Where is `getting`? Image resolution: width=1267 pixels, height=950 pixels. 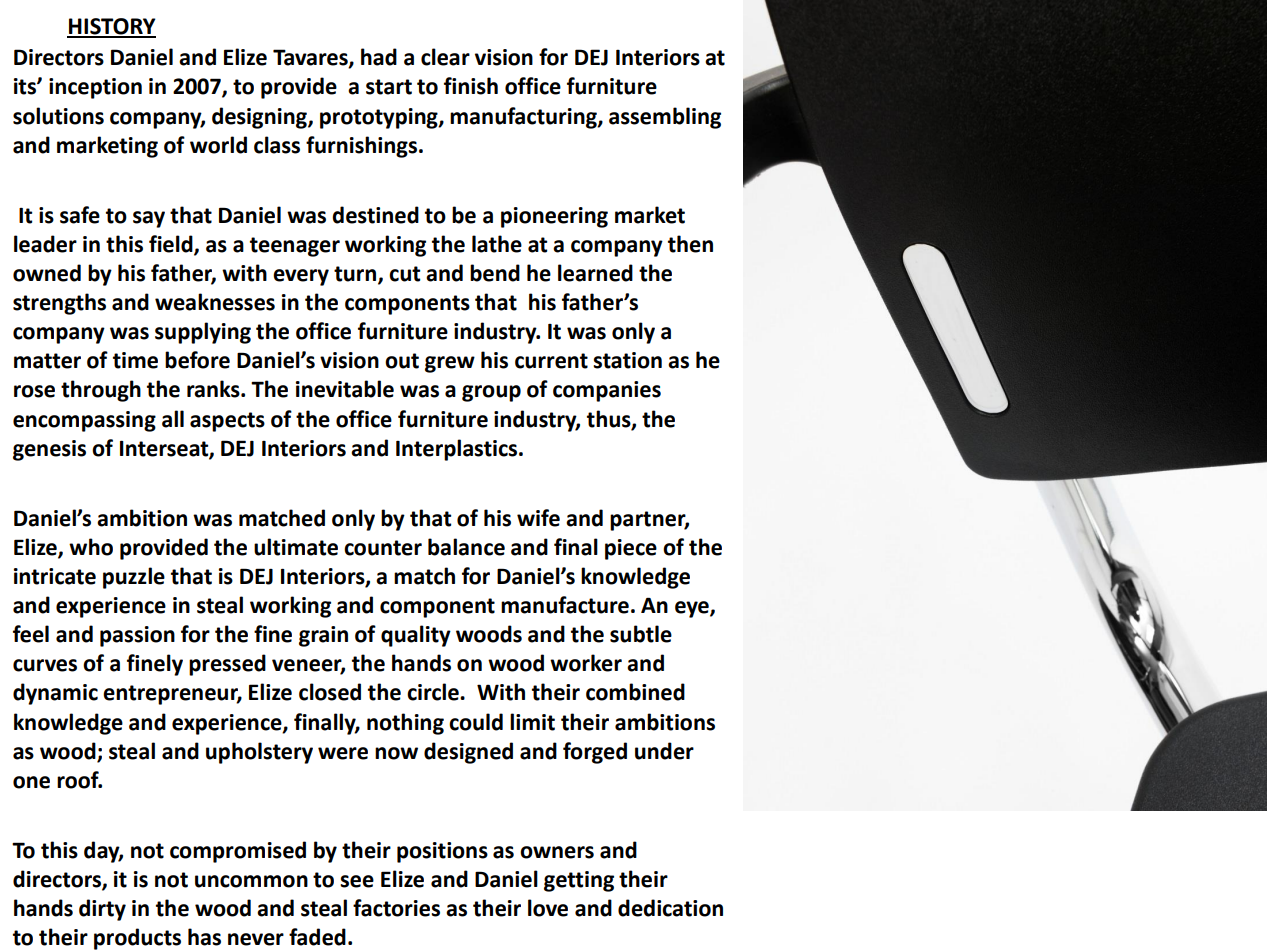 getting is located at coordinates (579, 881).
